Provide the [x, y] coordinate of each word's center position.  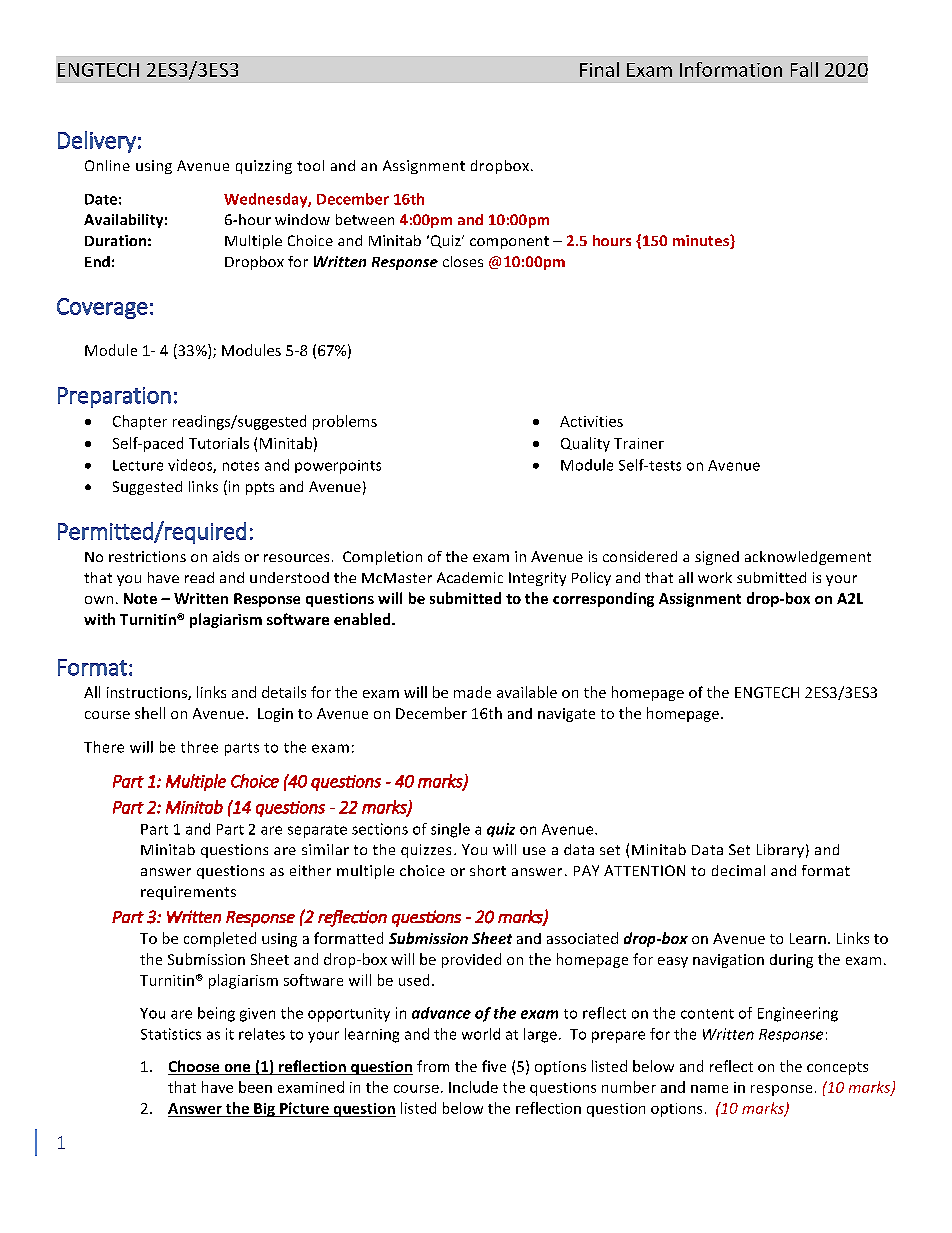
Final [599, 69]
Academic [470, 577]
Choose [195, 1067]
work [715, 577]
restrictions [147, 556]
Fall [804, 69]
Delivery [97, 142]
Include [473, 1087]
